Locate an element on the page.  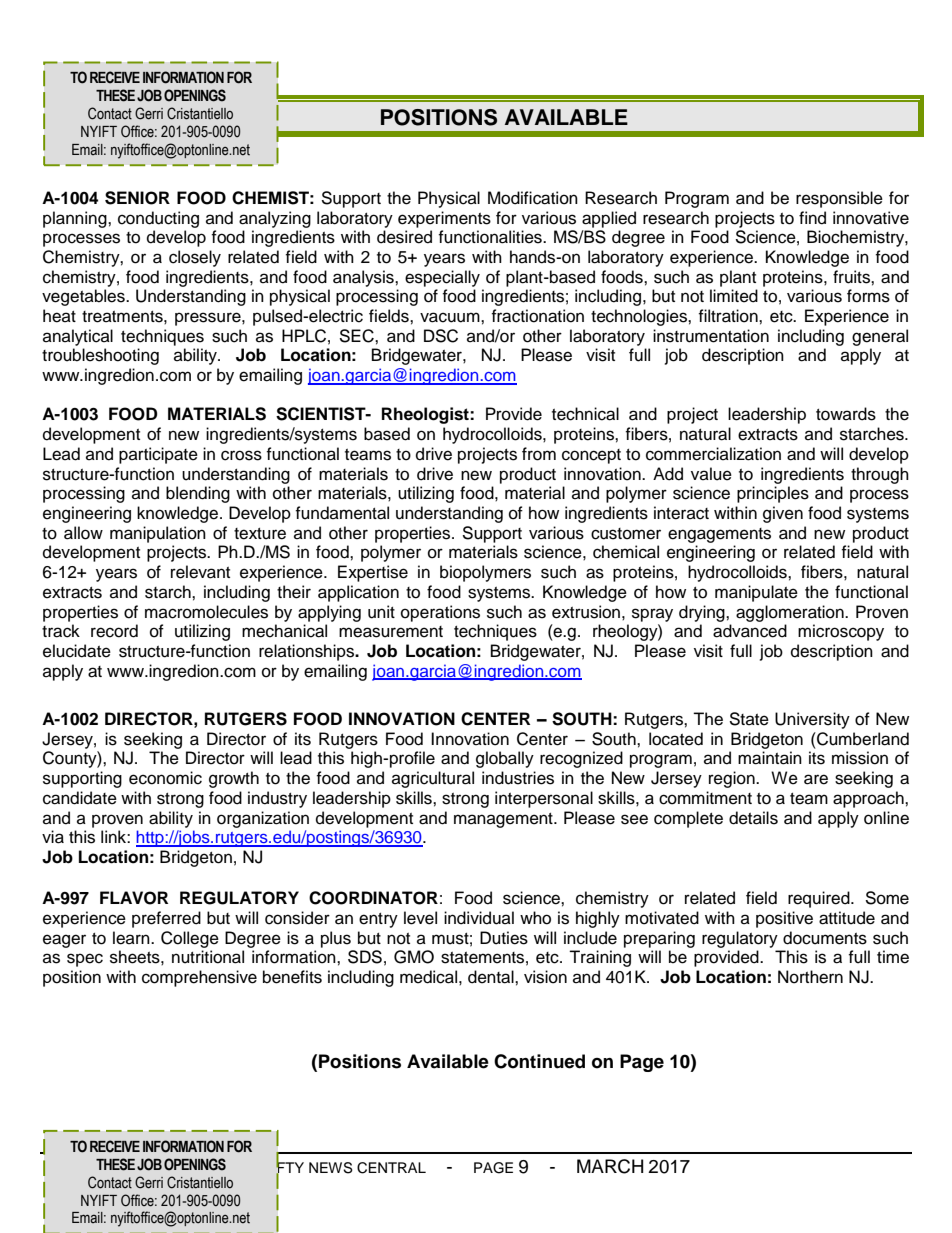
measurement is located at coordinates (391, 632).
